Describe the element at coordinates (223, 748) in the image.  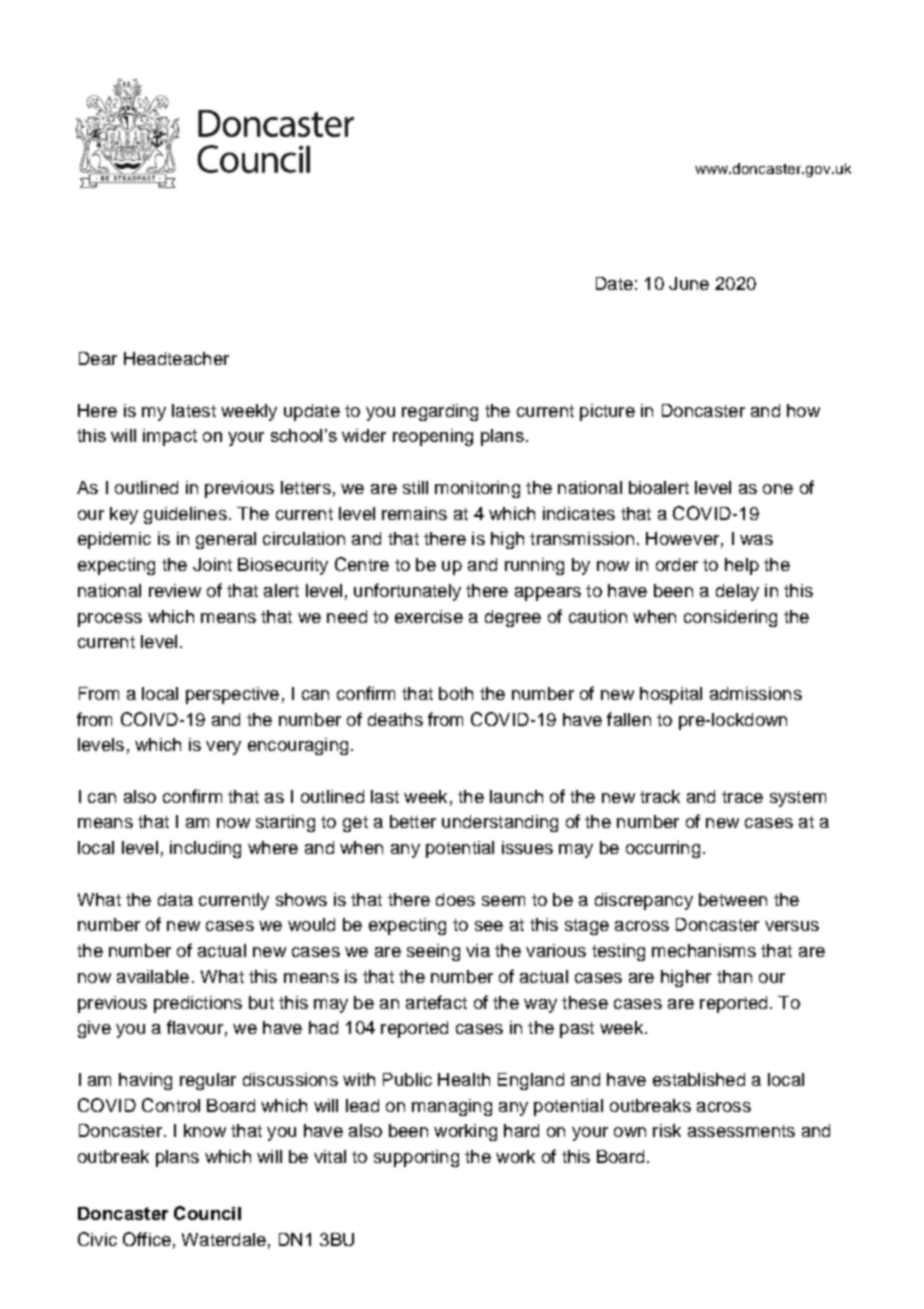
I see `very` at that location.
